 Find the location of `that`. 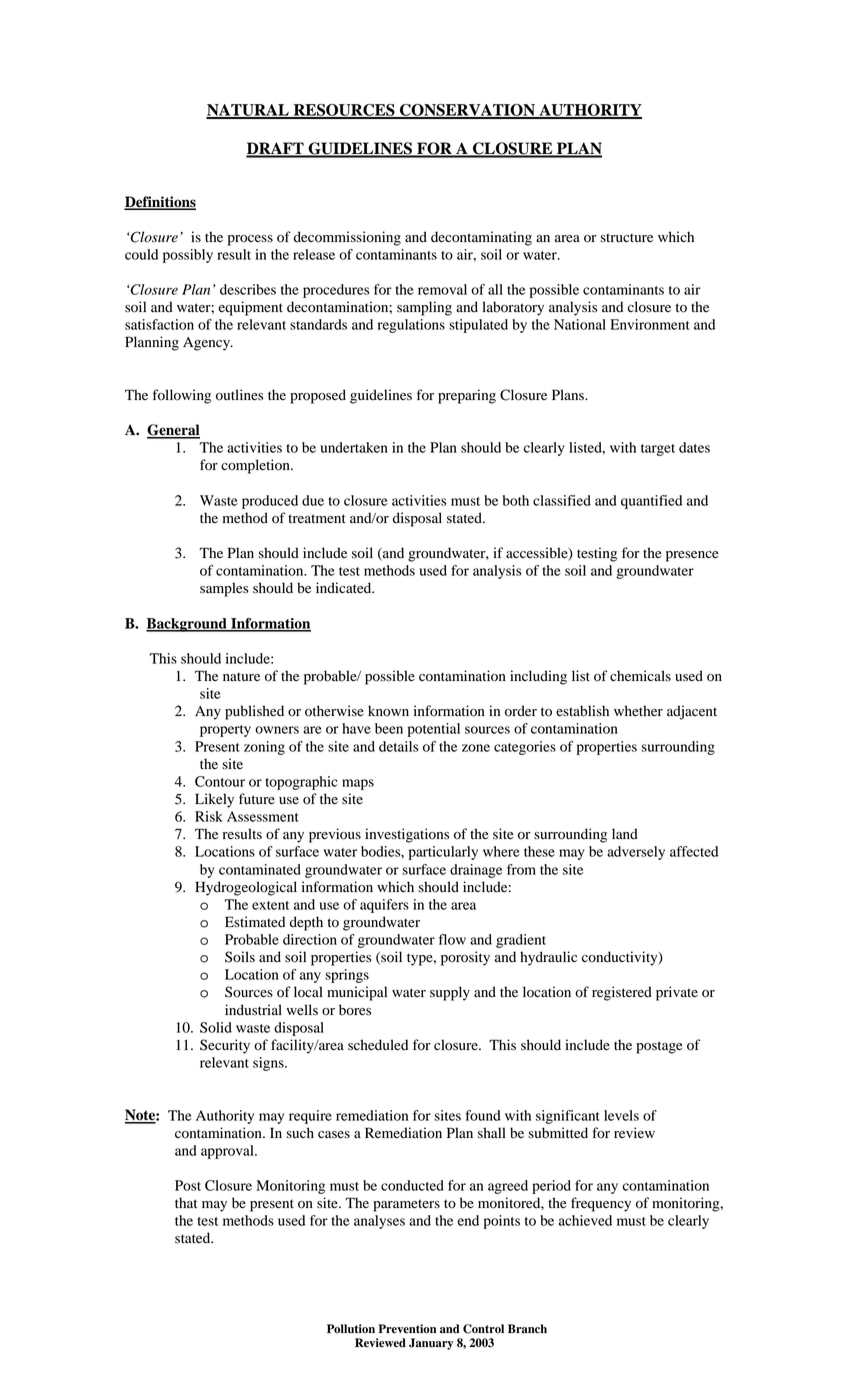

that is located at coordinates (186, 1202).
